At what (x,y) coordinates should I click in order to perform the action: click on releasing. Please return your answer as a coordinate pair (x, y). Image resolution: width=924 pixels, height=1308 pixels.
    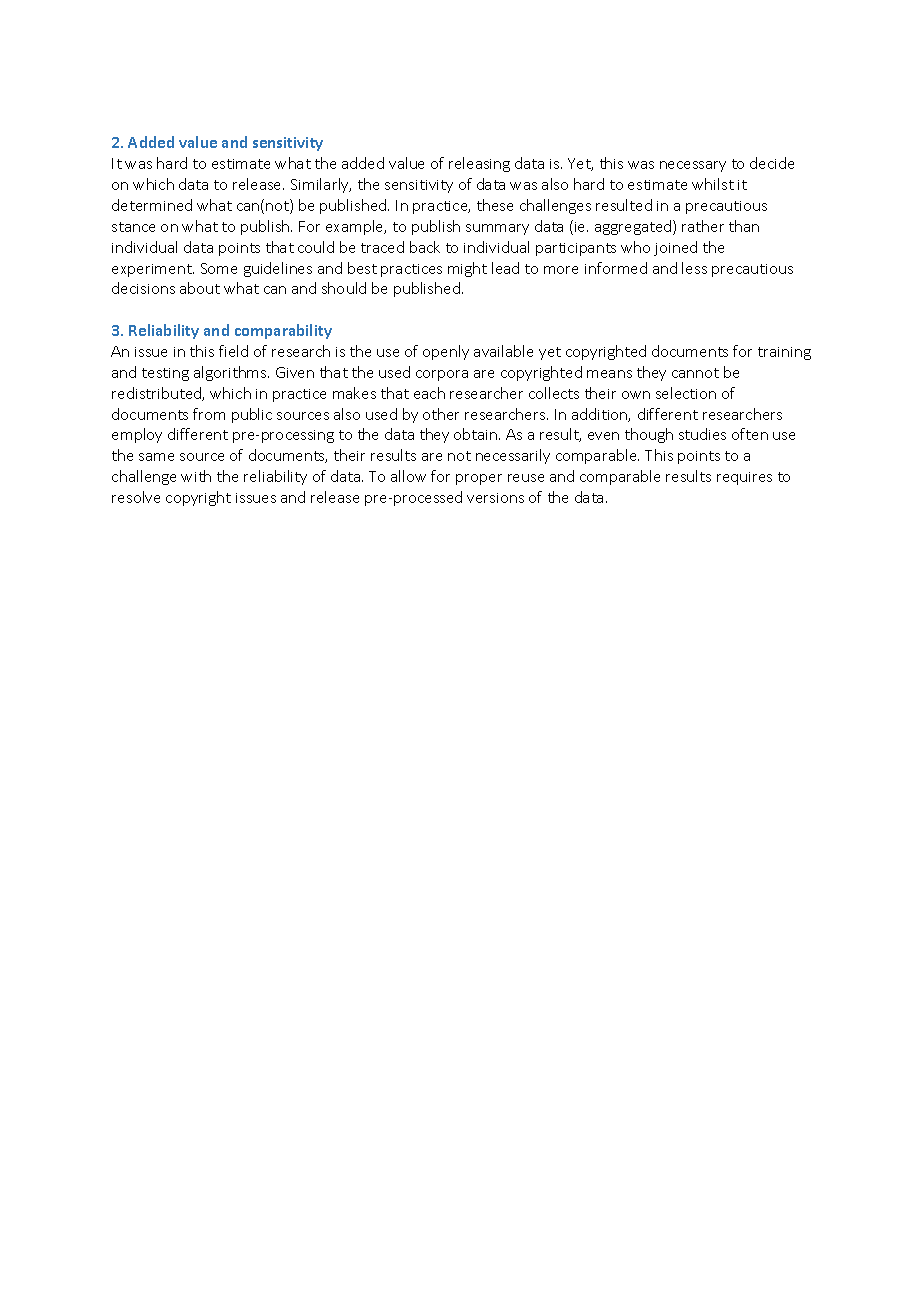
    Looking at the image, I should click on (479, 164).
